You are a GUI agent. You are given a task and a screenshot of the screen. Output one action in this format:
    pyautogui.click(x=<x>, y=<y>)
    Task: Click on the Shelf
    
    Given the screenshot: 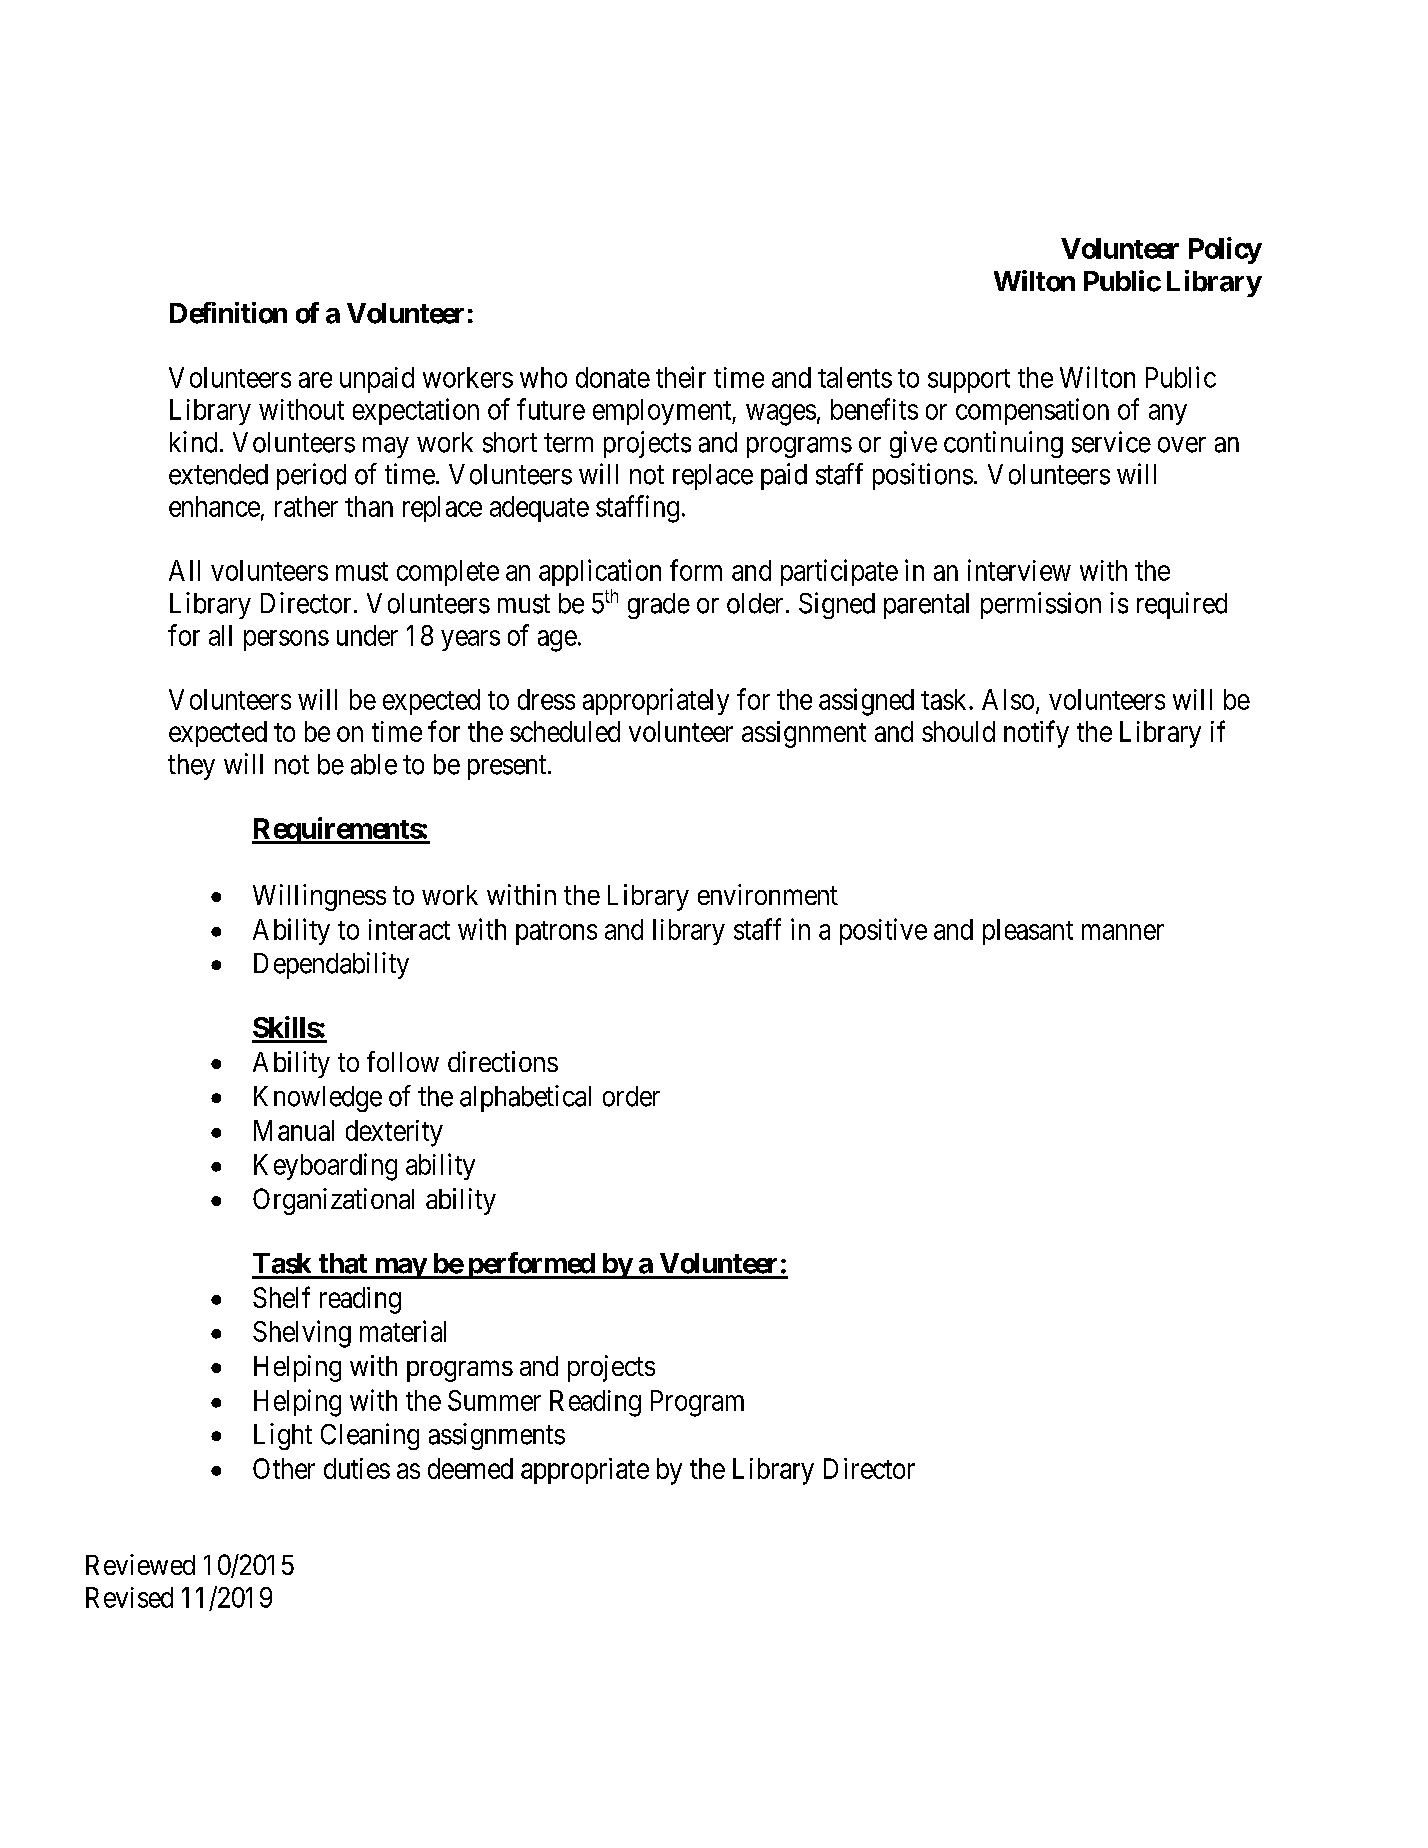 What is the action you would take?
    pyautogui.click(x=281, y=1297)
